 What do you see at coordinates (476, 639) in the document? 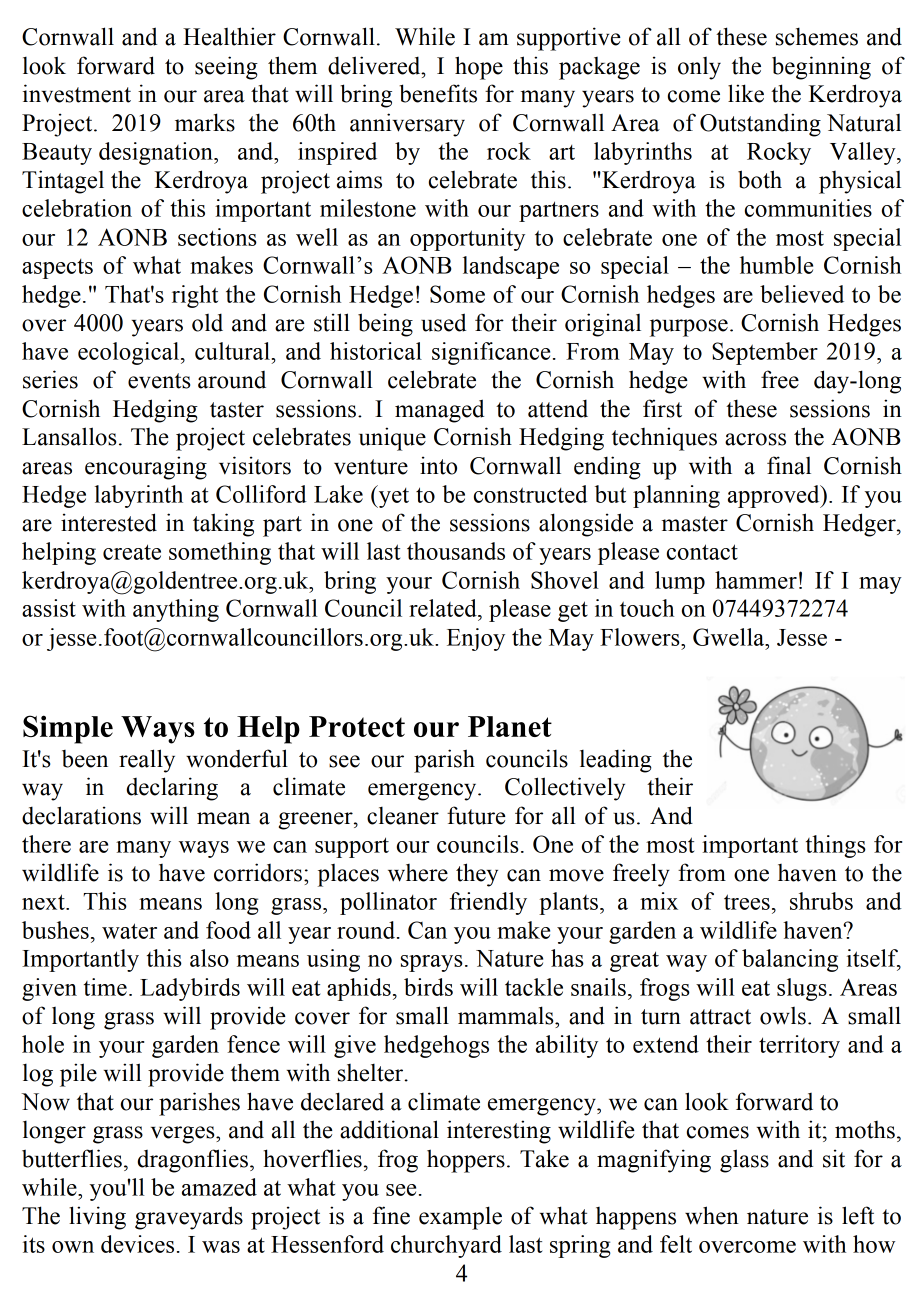
I see `Enjoy` at bounding box center [476, 639].
